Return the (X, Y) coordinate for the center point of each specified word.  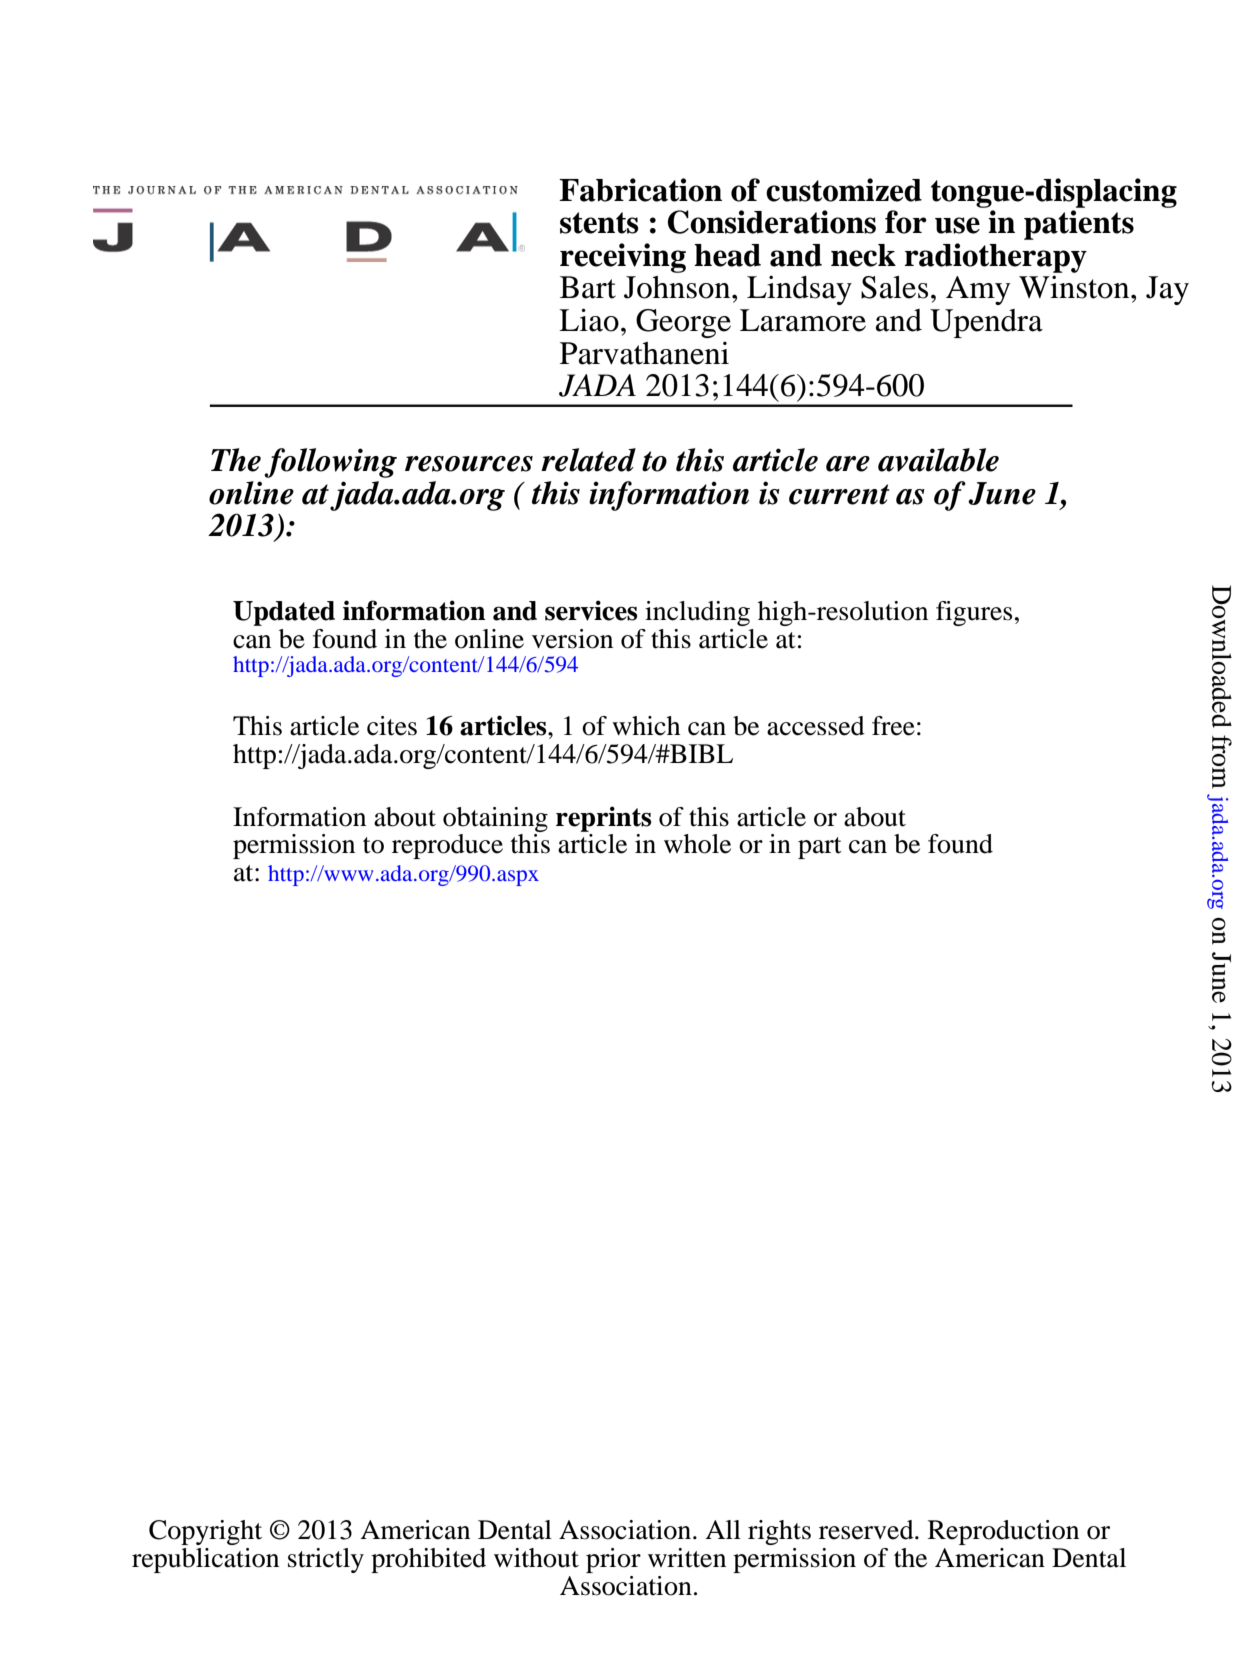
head (727, 255)
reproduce (447, 846)
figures (974, 613)
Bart (588, 287)
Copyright (205, 1532)
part (820, 848)
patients (1079, 225)
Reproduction (1003, 1532)
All (723, 1529)
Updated (284, 613)
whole (697, 844)
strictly (326, 1560)
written (687, 1558)
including (697, 613)
